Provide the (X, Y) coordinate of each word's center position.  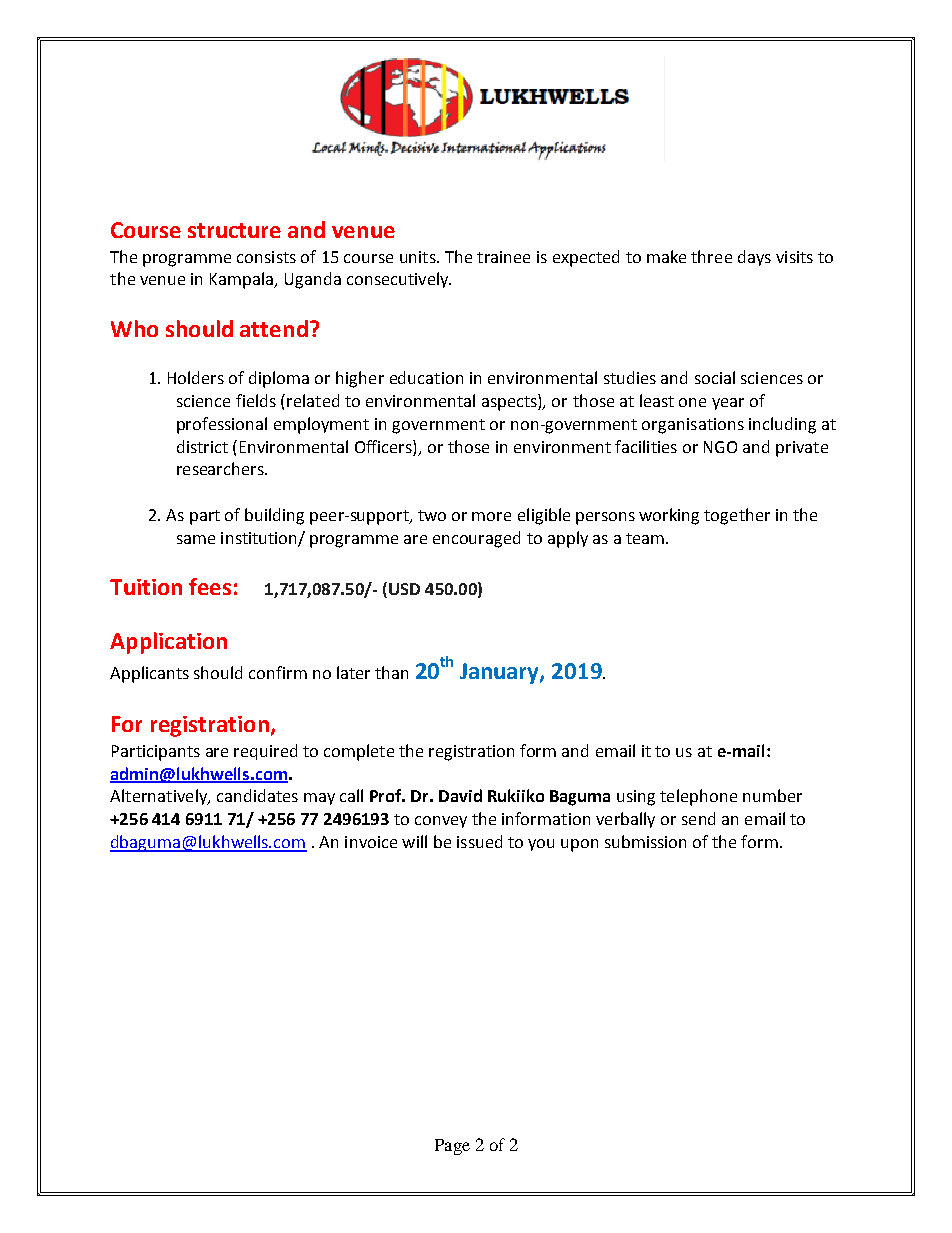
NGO (720, 447)
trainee (503, 257)
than (391, 672)
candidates (257, 795)
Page (452, 1147)
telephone (698, 797)
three (711, 256)
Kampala (243, 280)
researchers (221, 468)
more (491, 516)
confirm (278, 672)
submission (645, 841)
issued (479, 841)
